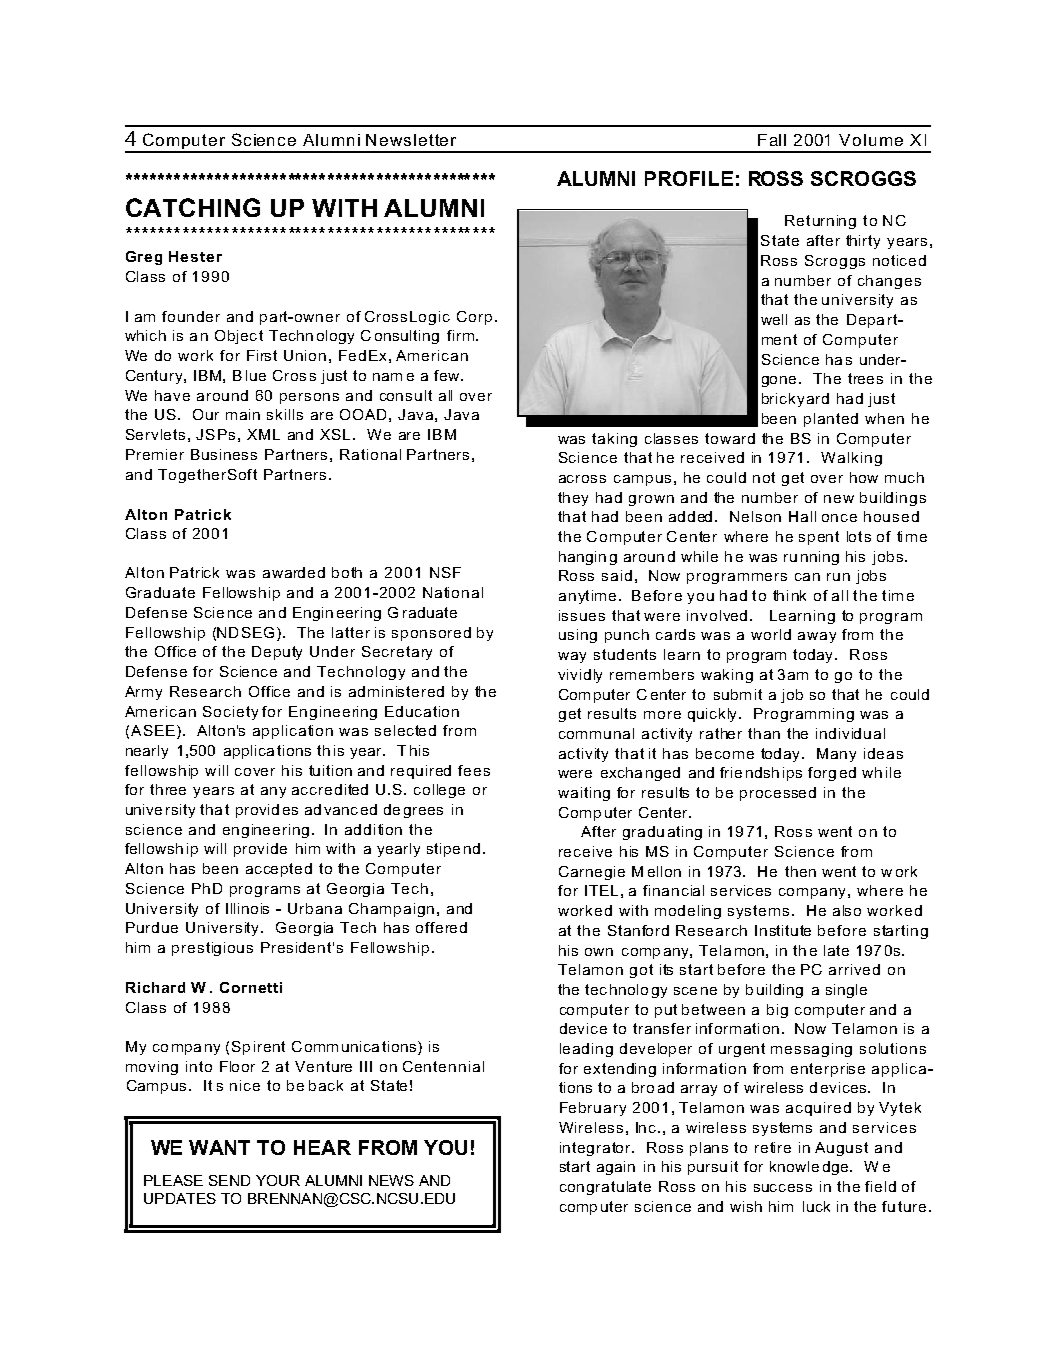 The height and width of the screenshot is (1366, 1056). What do you see at coordinates (596, 1149) in the screenshot?
I see `integrator` at bounding box center [596, 1149].
